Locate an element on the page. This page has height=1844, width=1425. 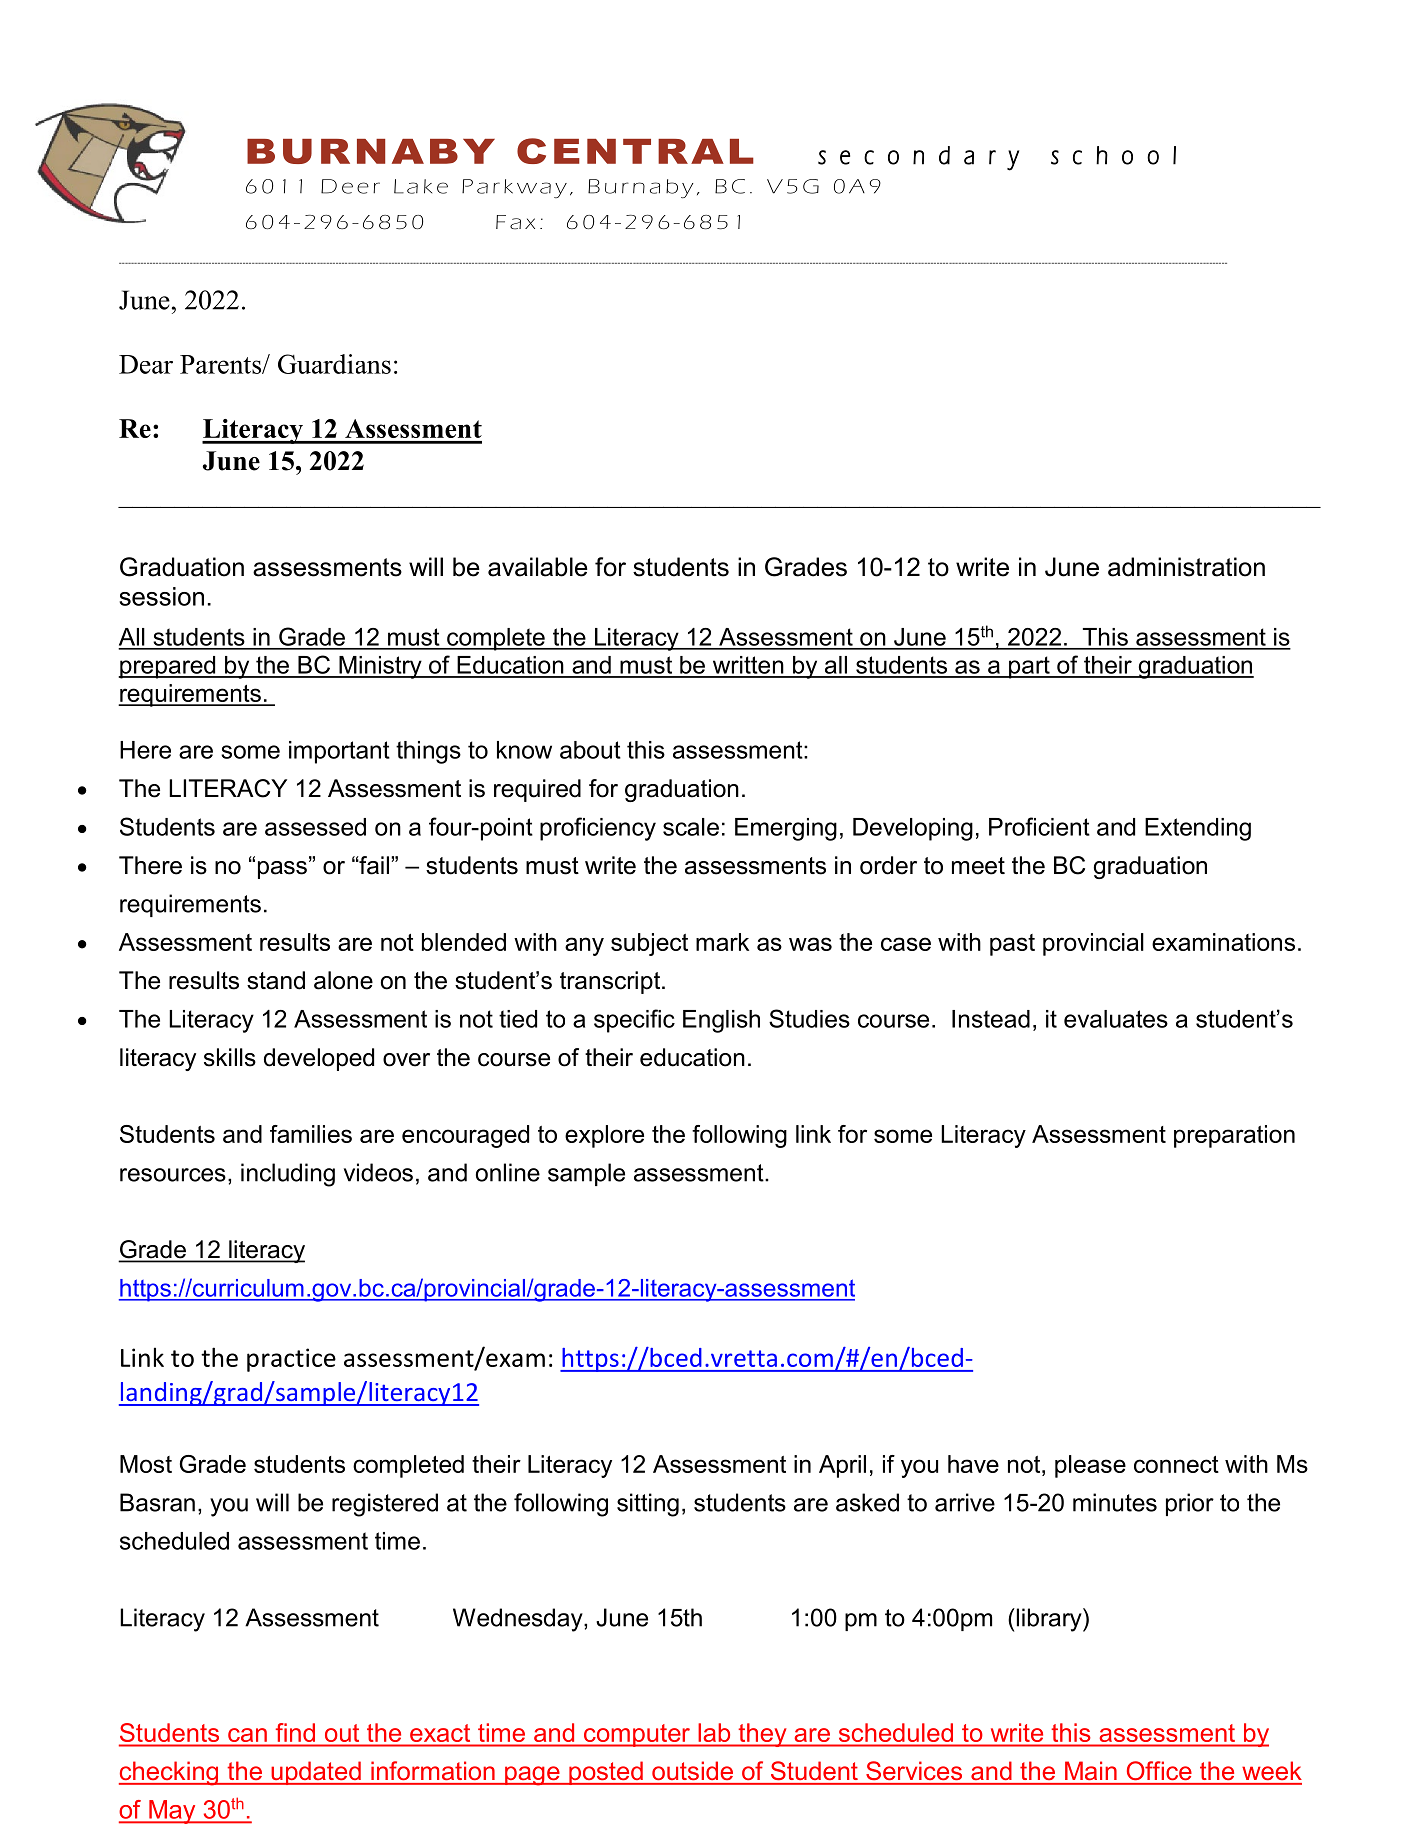
including is located at coordinates (288, 1175).
